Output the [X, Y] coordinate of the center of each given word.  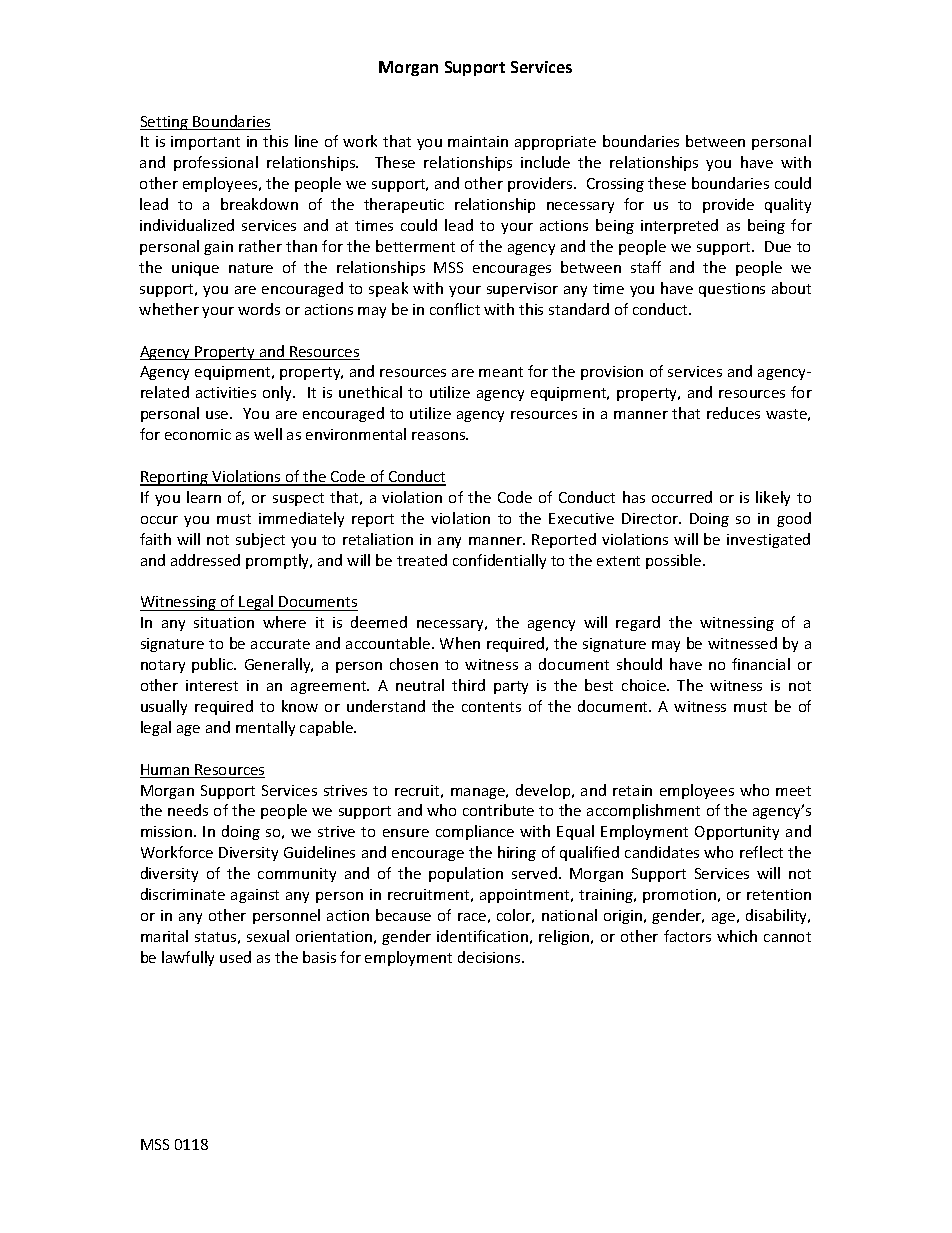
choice [645, 685]
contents [491, 707]
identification [482, 936]
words [259, 309]
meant [501, 372]
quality [788, 205]
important [205, 143]
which [737, 936]
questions [732, 290]
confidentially [499, 561]
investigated [768, 540]
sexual [268, 936]
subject [260, 540]
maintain [478, 141]
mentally [265, 728]
